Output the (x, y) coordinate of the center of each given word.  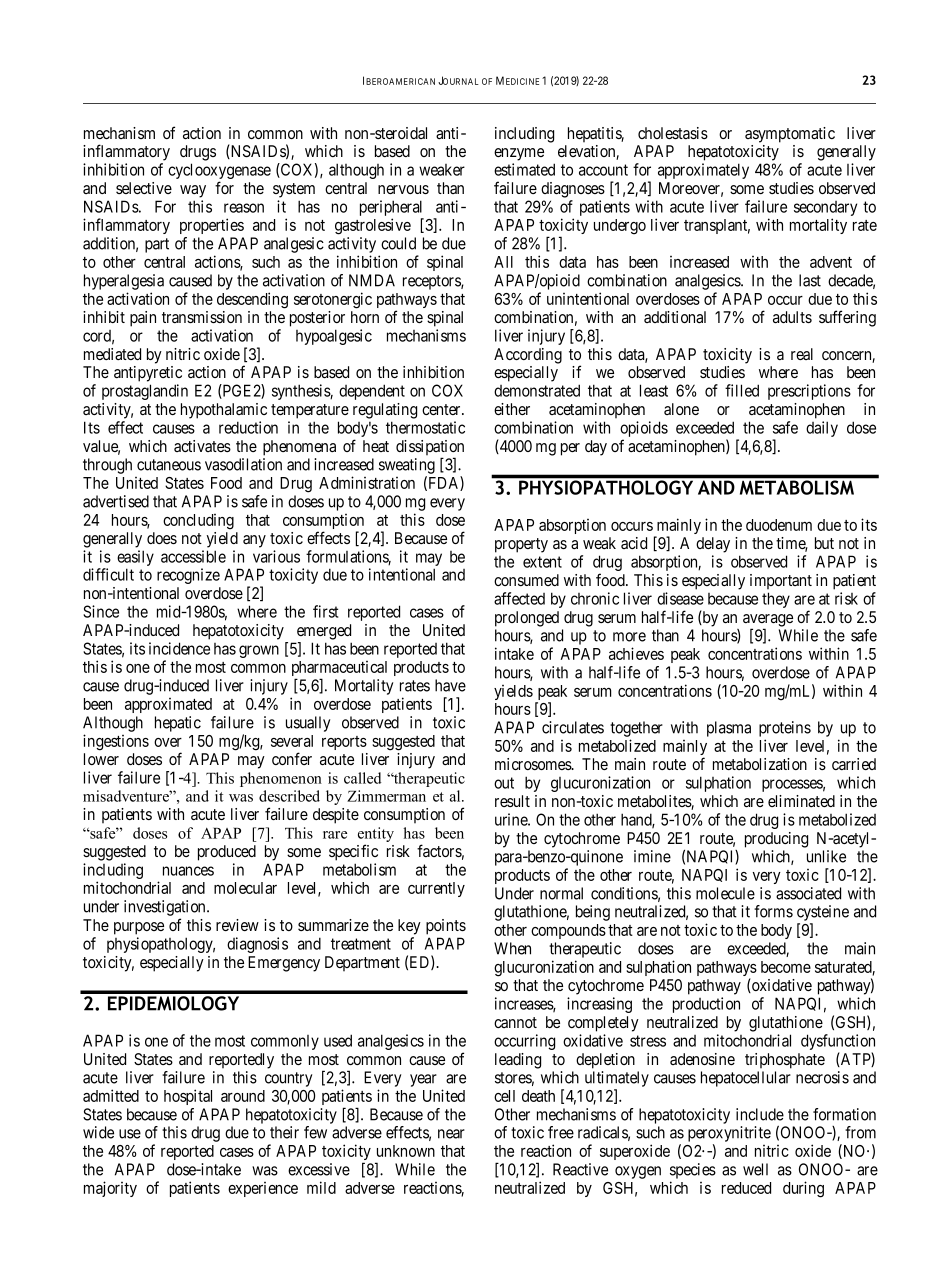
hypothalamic (224, 411)
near (451, 1134)
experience (263, 1189)
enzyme (519, 154)
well (755, 1169)
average (768, 621)
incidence (179, 648)
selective (144, 188)
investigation (166, 908)
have (450, 685)
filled (742, 390)
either (512, 409)
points (446, 927)
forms (773, 911)
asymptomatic (790, 135)
